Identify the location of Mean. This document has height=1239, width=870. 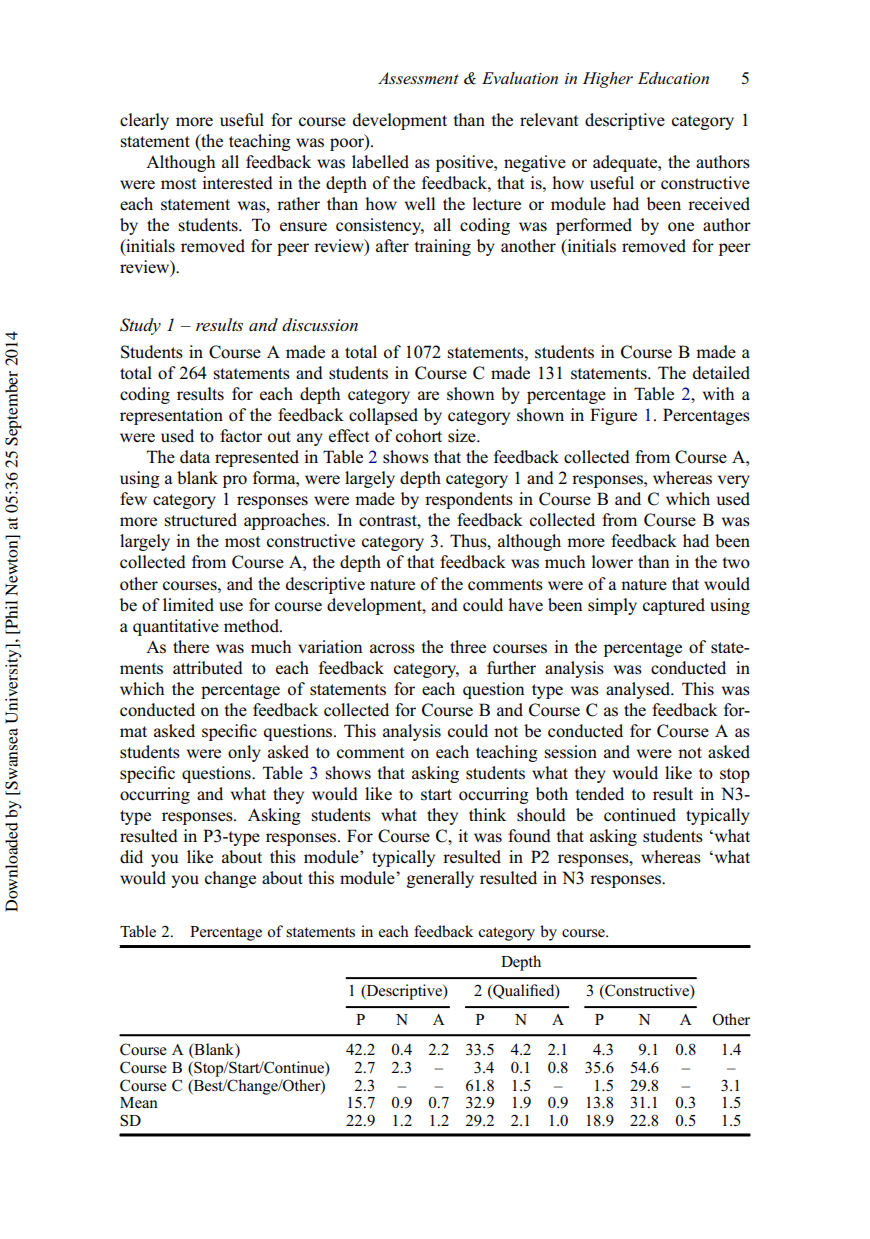
(139, 1102).
